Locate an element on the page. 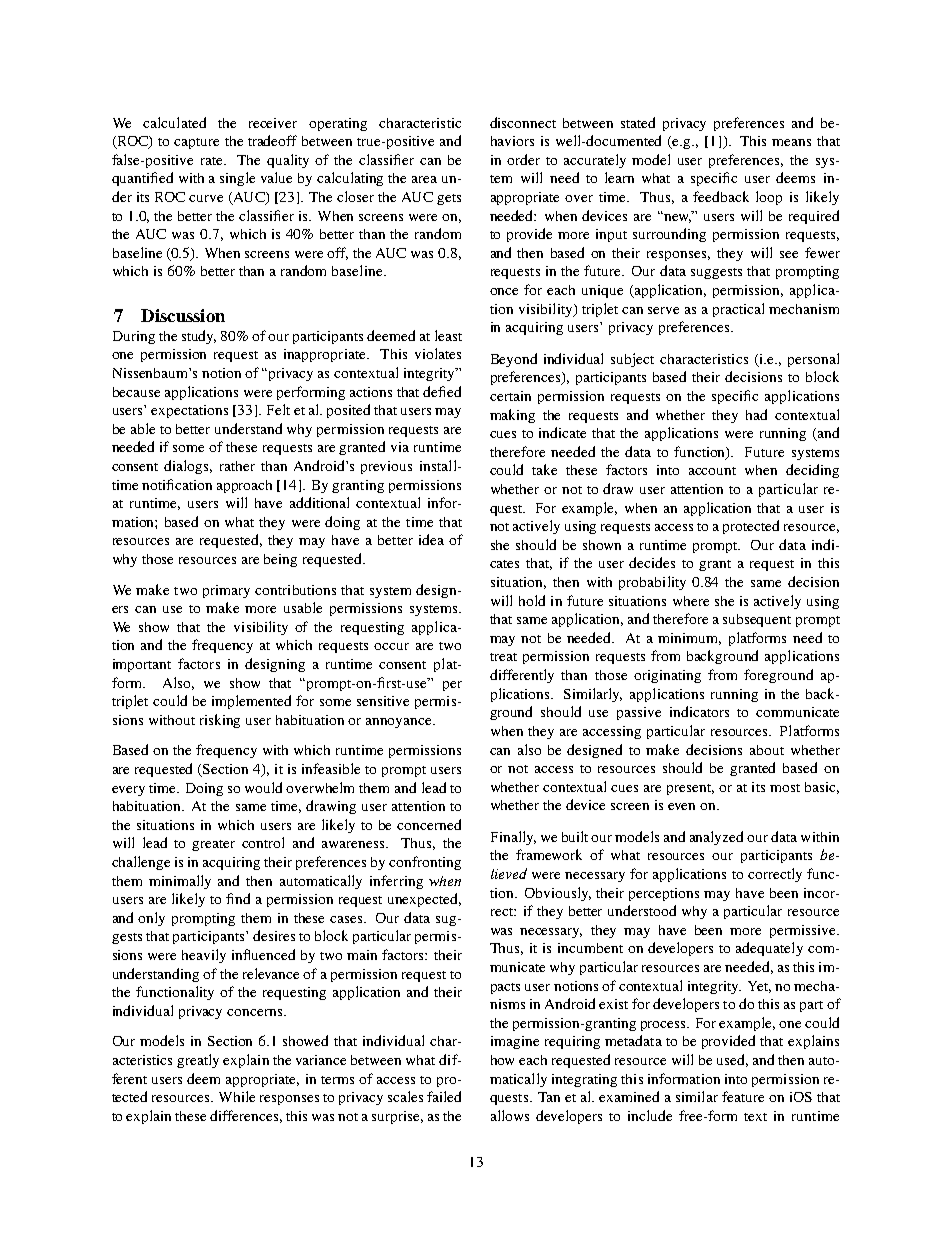 The image size is (952, 1233). capture is located at coordinates (196, 143).
